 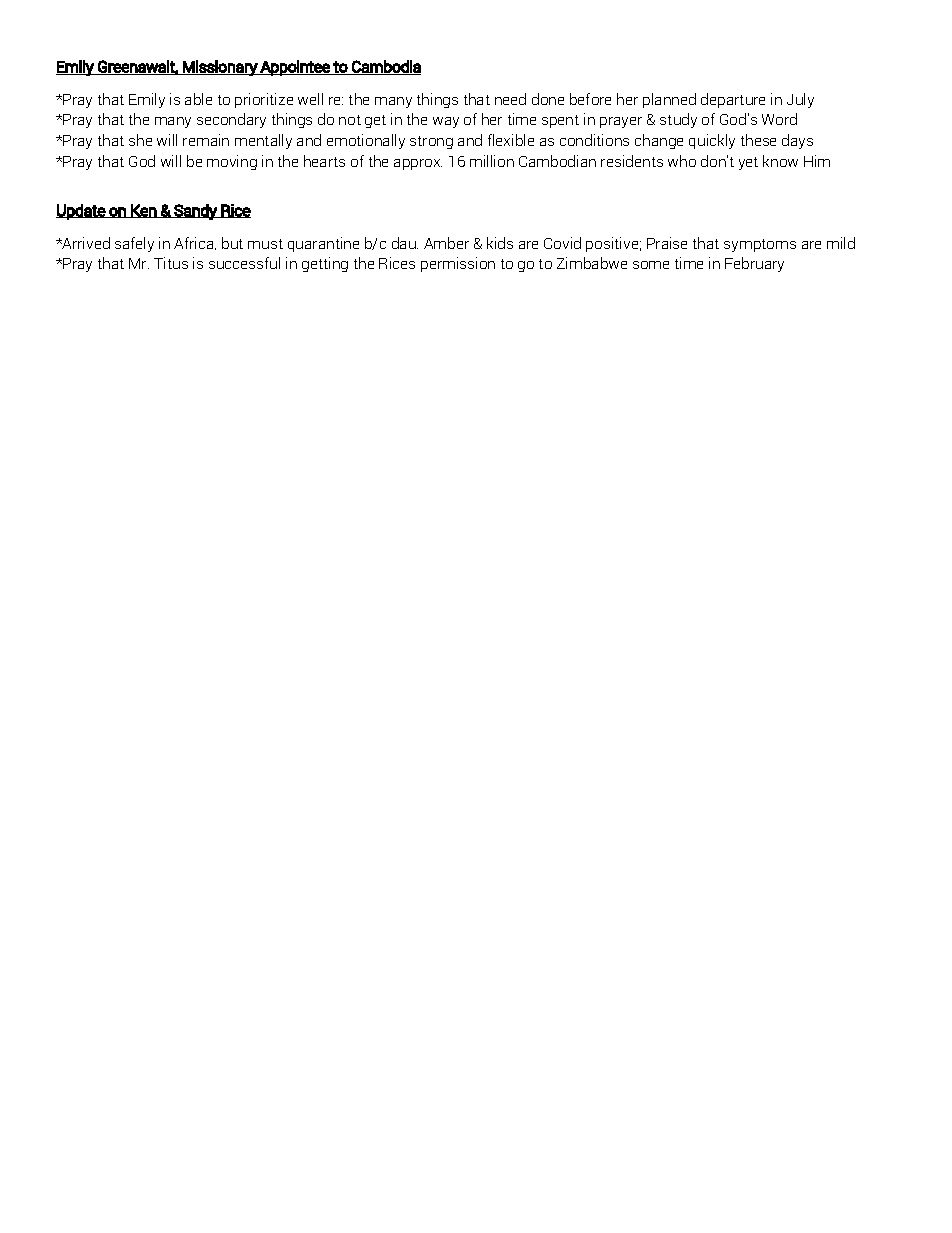 I want to click on yet, so click(x=748, y=163).
